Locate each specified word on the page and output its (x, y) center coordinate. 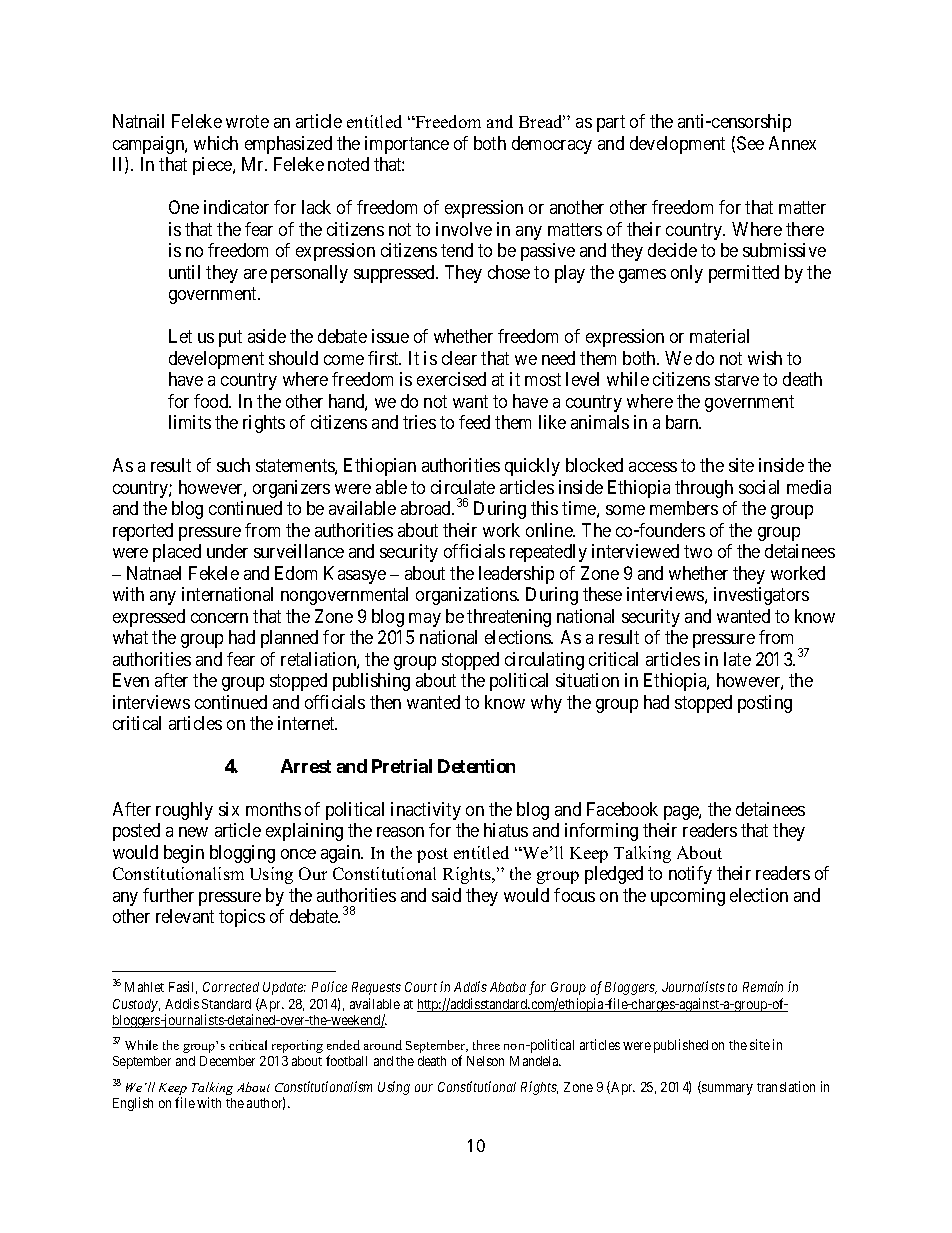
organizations (467, 596)
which (216, 143)
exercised (451, 379)
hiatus (506, 830)
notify (690, 875)
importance (407, 145)
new (193, 832)
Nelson (485, 1061)
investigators (761, 596)
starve (737, 380)
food (212, 401)
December (227, 1061)
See (750, 143)
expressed (149, 618)
